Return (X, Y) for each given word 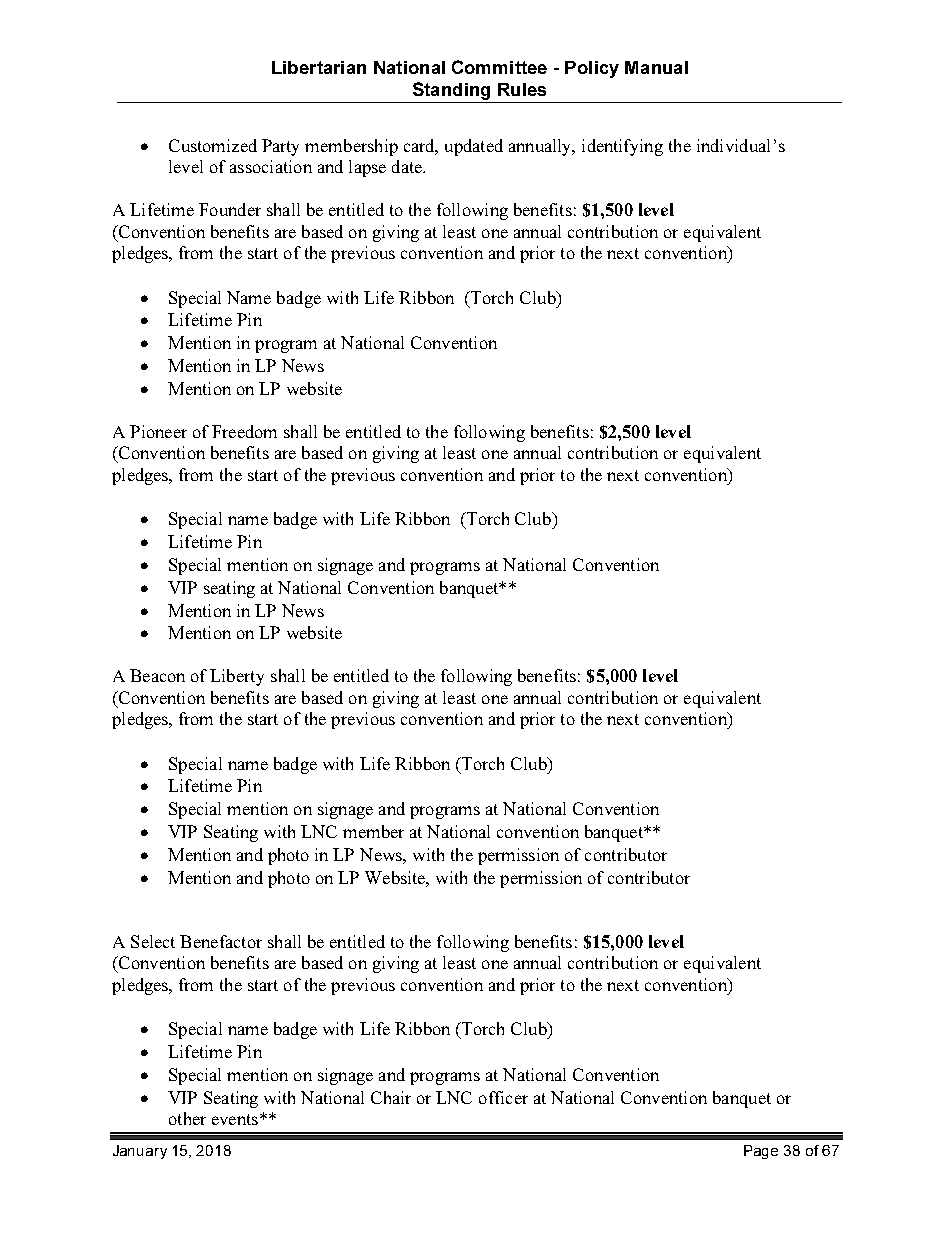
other (187, 1118)
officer (503, 1097)
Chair (391, 1097)
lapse (367, 168)
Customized (213, 145)
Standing (451, 91)
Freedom (244, 431)
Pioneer (158, 431)
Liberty (237, 677)
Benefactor (221, 941)
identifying (622, 147)
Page (761, 1152)
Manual (656, 67)
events (235, 1119)
